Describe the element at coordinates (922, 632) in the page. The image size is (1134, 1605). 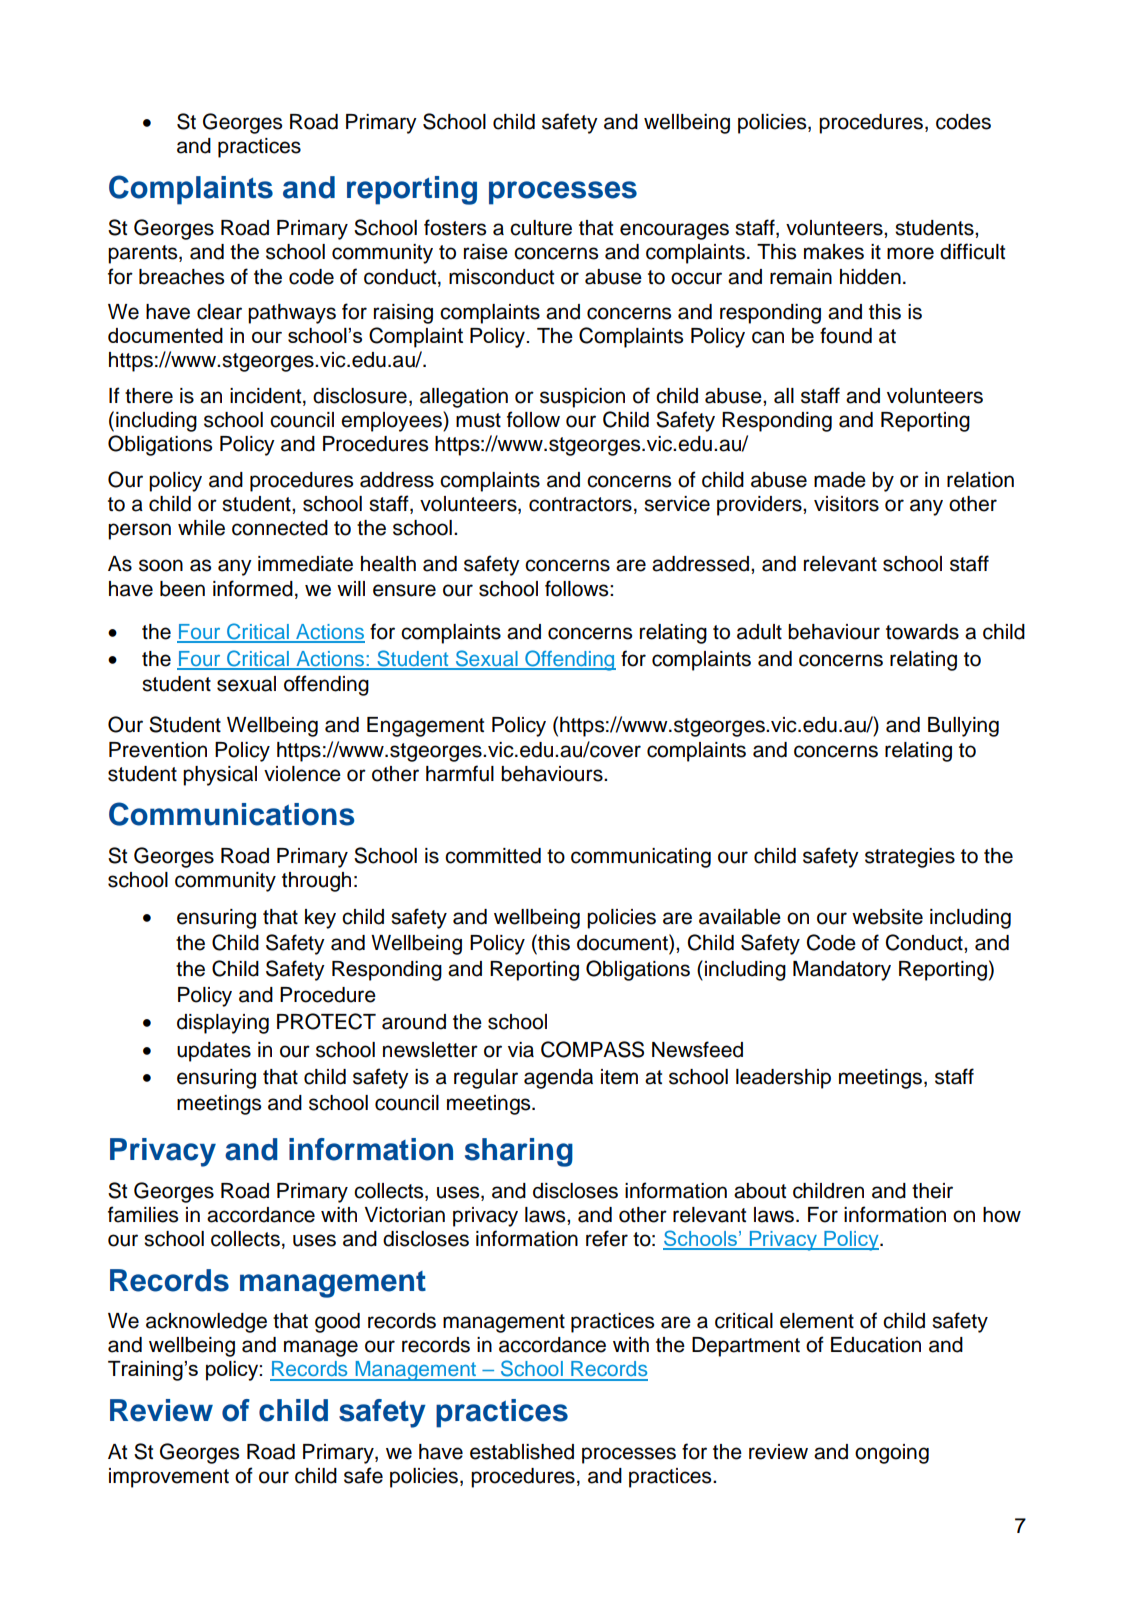
I see `towards` at that location.
